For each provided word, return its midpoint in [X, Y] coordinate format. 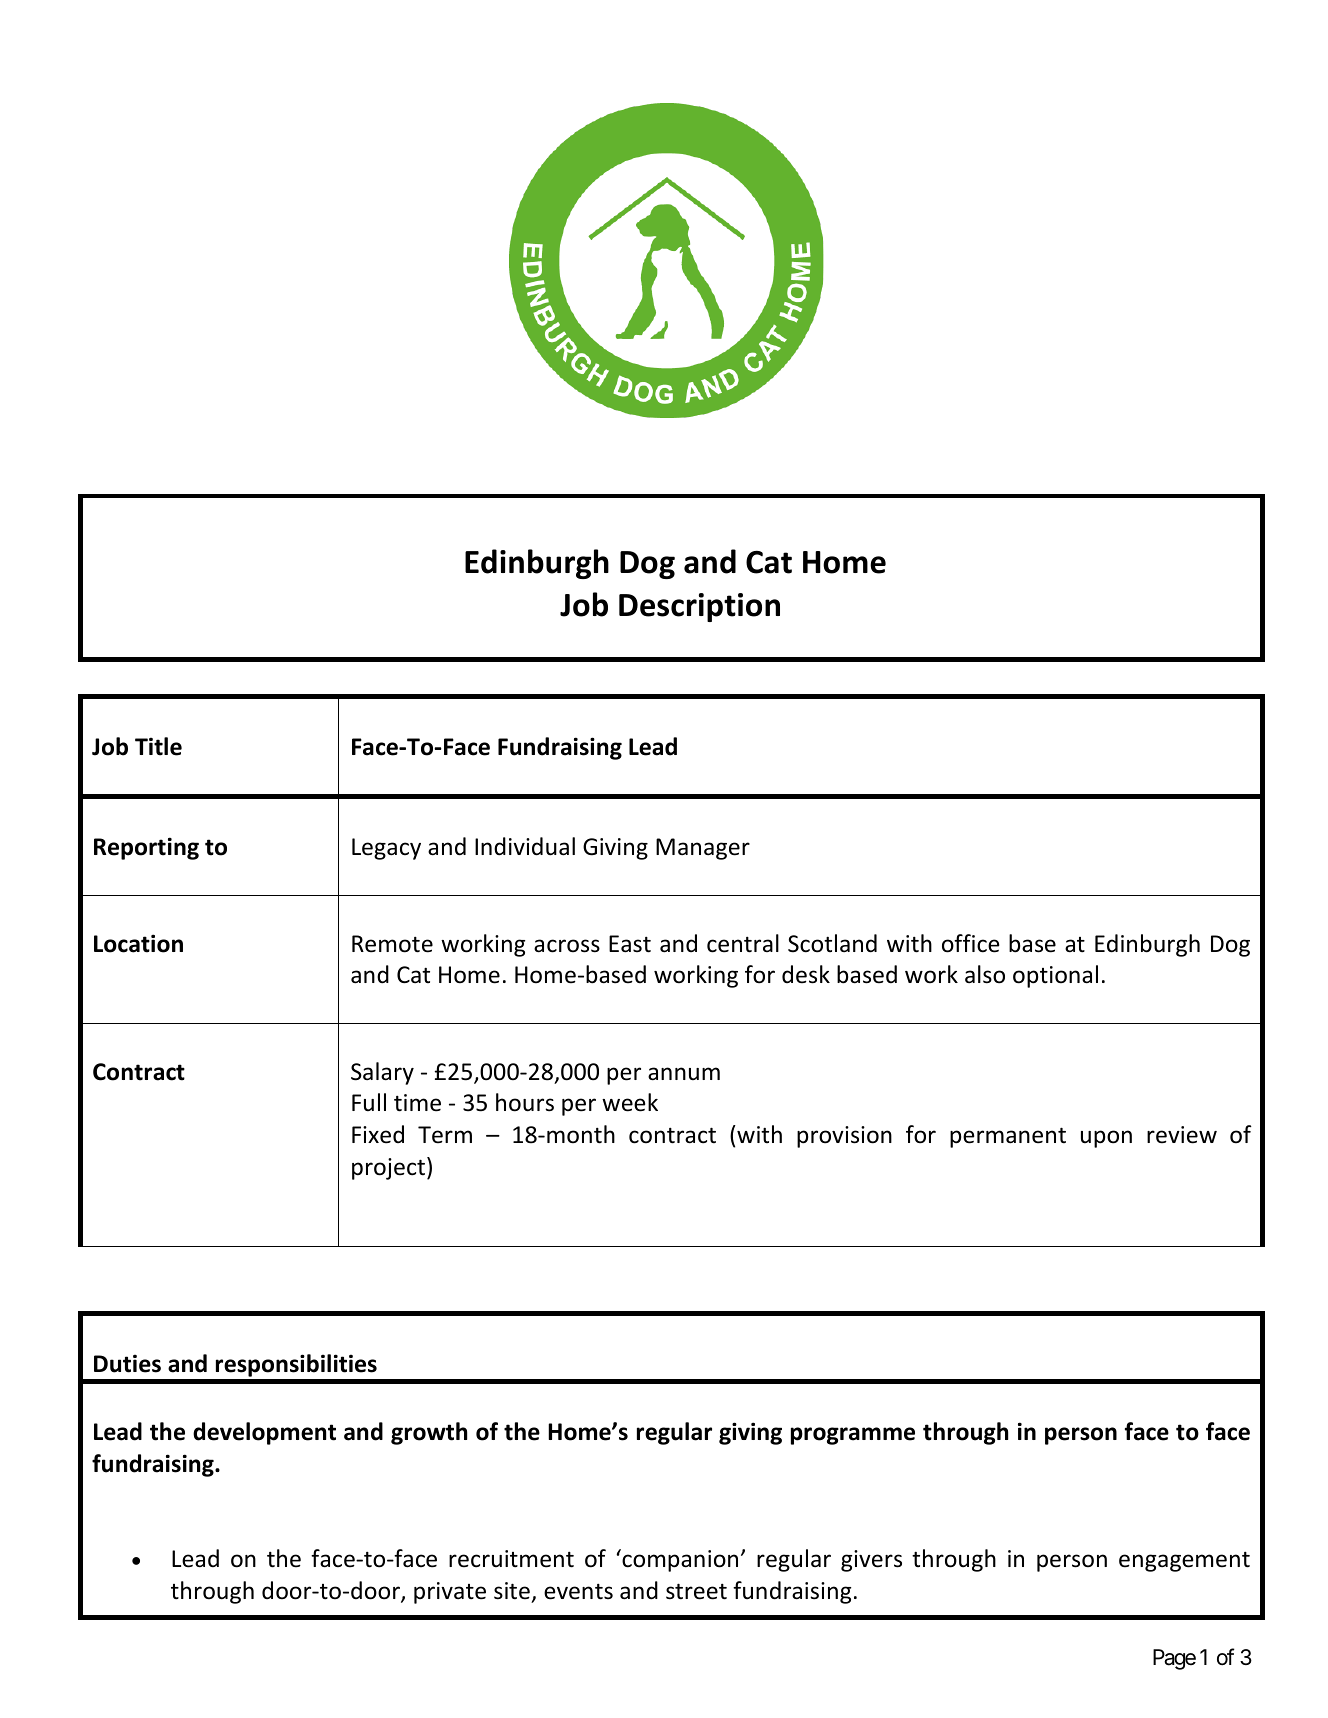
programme [853, 1436]
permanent [1008, 1137]
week [630, 1102]
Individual [525, 846]
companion [679, 1560]
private [450, 1593]
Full [369, 1102]
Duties [127, 1363]
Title [158, 746]
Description [699, 607]
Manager [703, 849]
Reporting [146, 848]
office [970, 943]
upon [1106, 1139]
